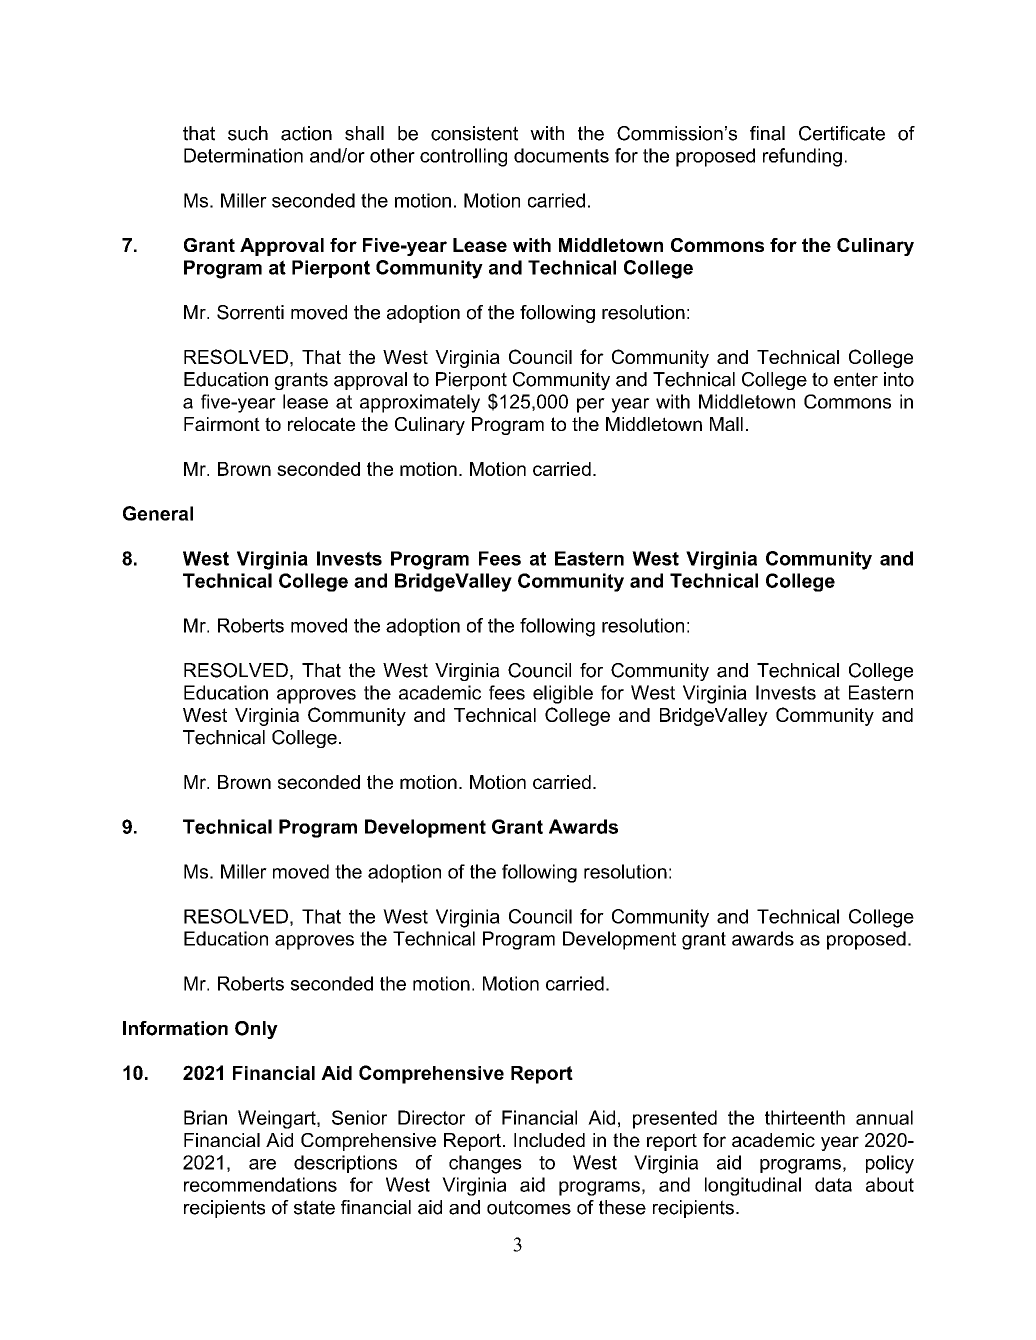 The image size is (1036, 1340). Describe the element at coordinates (561, 155) in the page. I see `documents` at that location.
